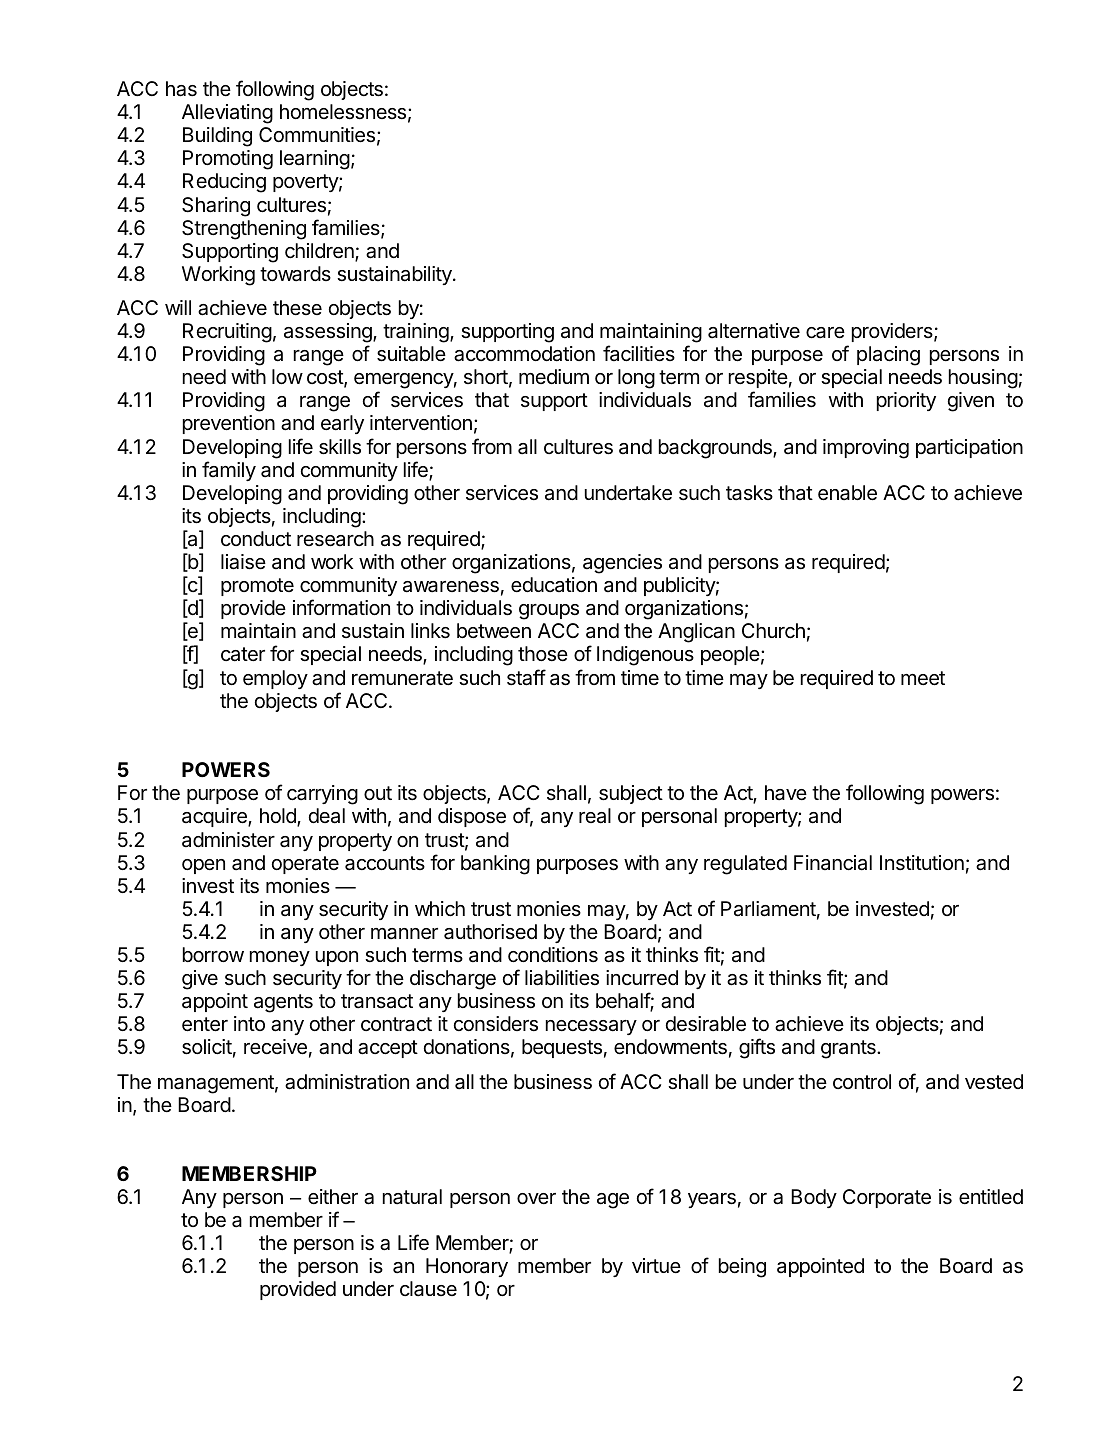 This screenshot has width=1118, height=1447. Describe the element at coordinates (825, 333) in the screenshot. I see `care` at that location.
